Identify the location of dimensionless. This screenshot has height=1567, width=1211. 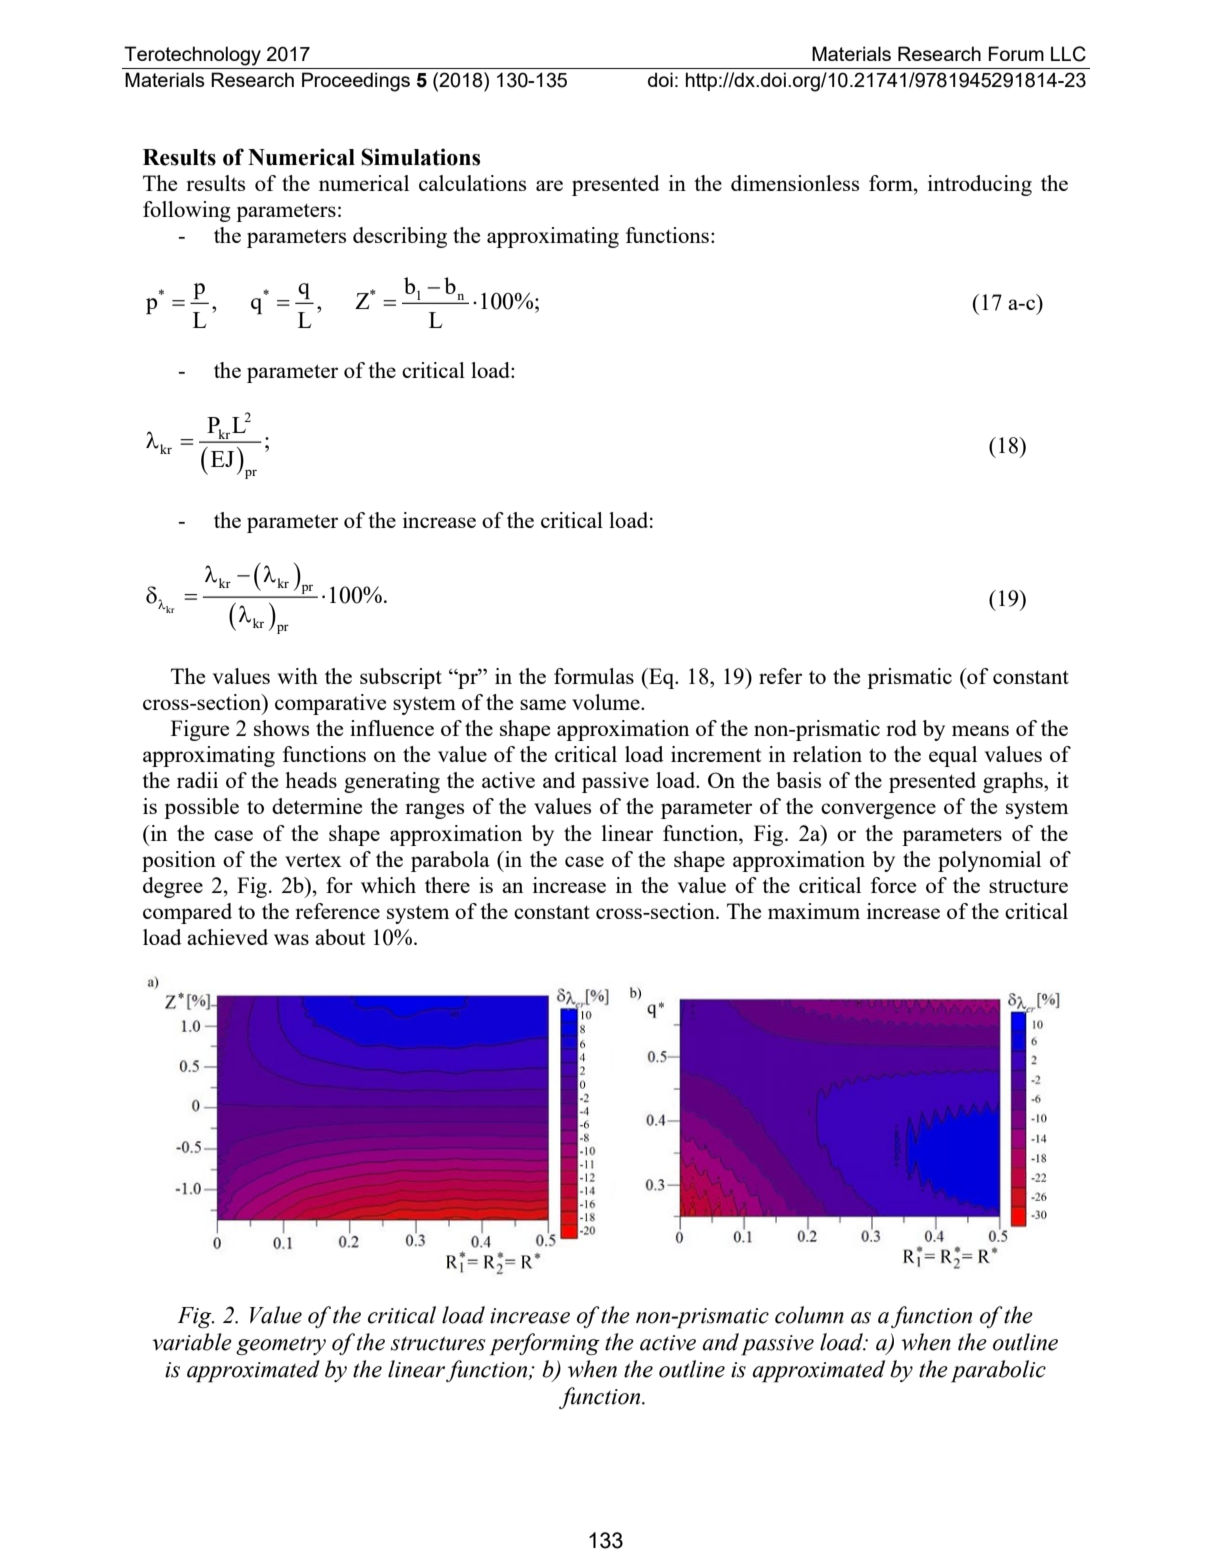
(795, 183).
